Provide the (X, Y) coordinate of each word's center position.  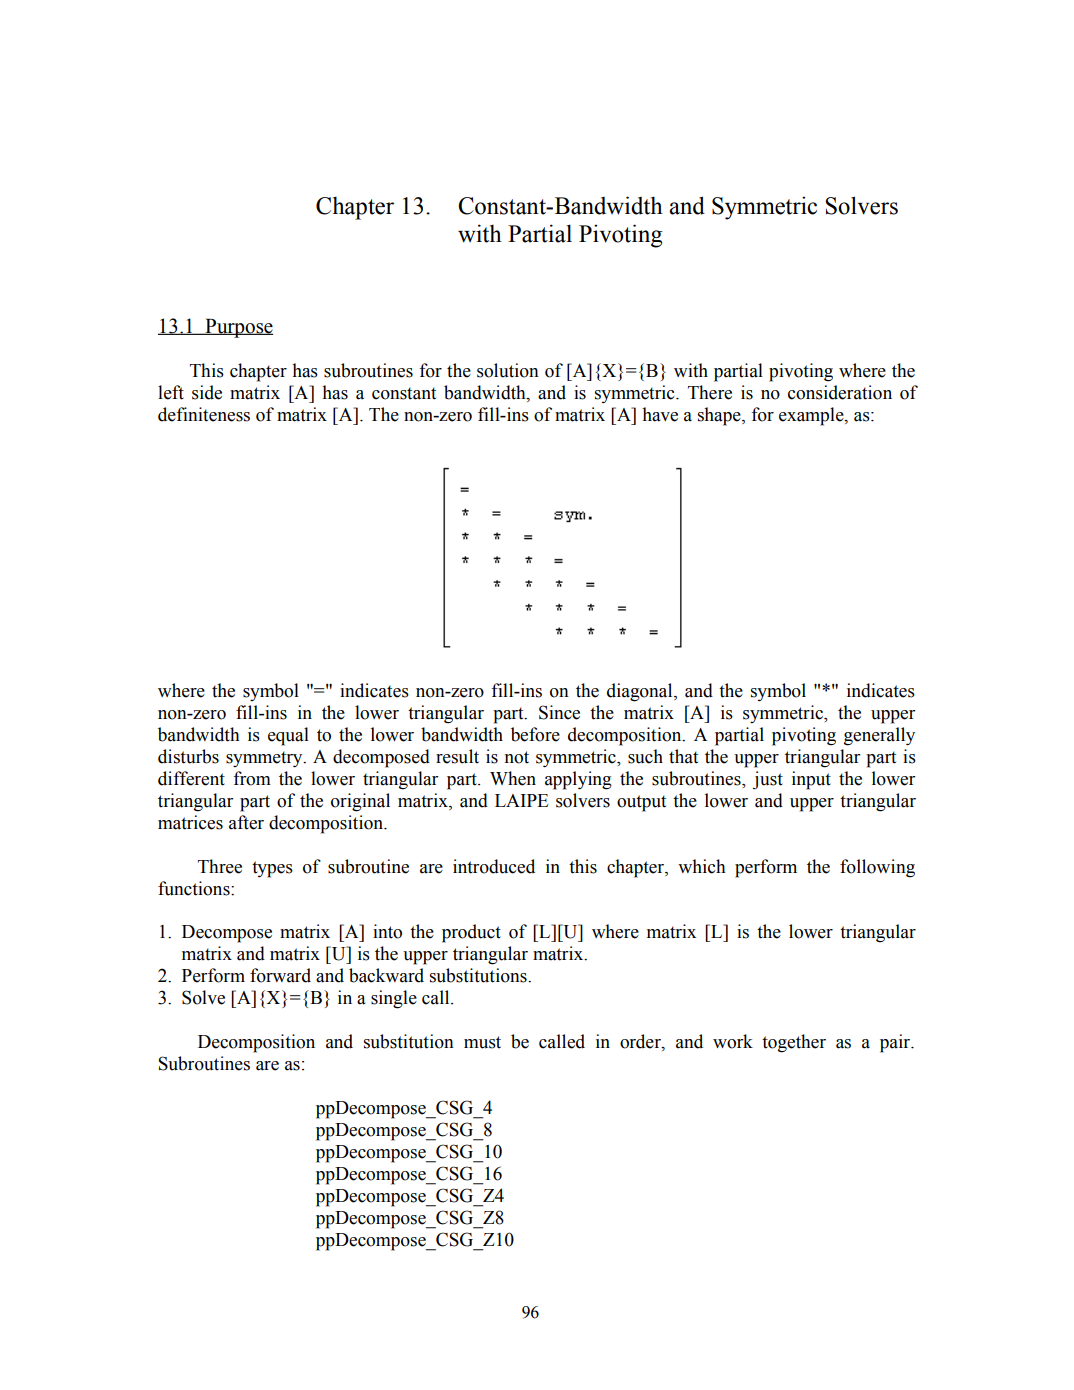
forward (280, 975)
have (660, 414)
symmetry (265, 759)
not (517, 757)
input (811, 780)
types (272, 869)
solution (508, 370)
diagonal (641, 692)
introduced (494, 866)
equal (288, 736)
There (710, 392)
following (877, 868)
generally (879, 736)
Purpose (238, 328)
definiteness (204, 414)
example (812, 416)
